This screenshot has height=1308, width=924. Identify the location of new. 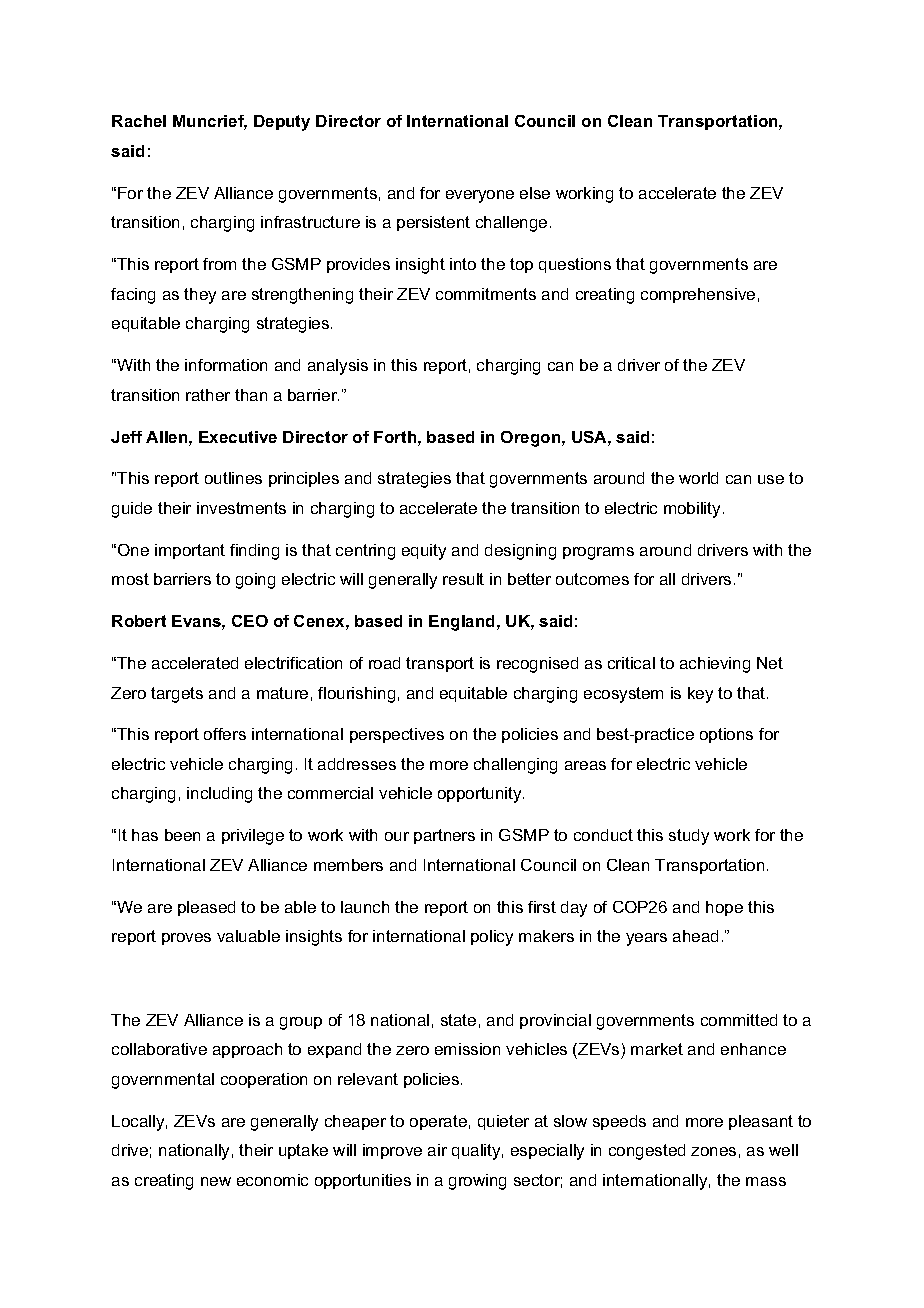
(216, 1181).
